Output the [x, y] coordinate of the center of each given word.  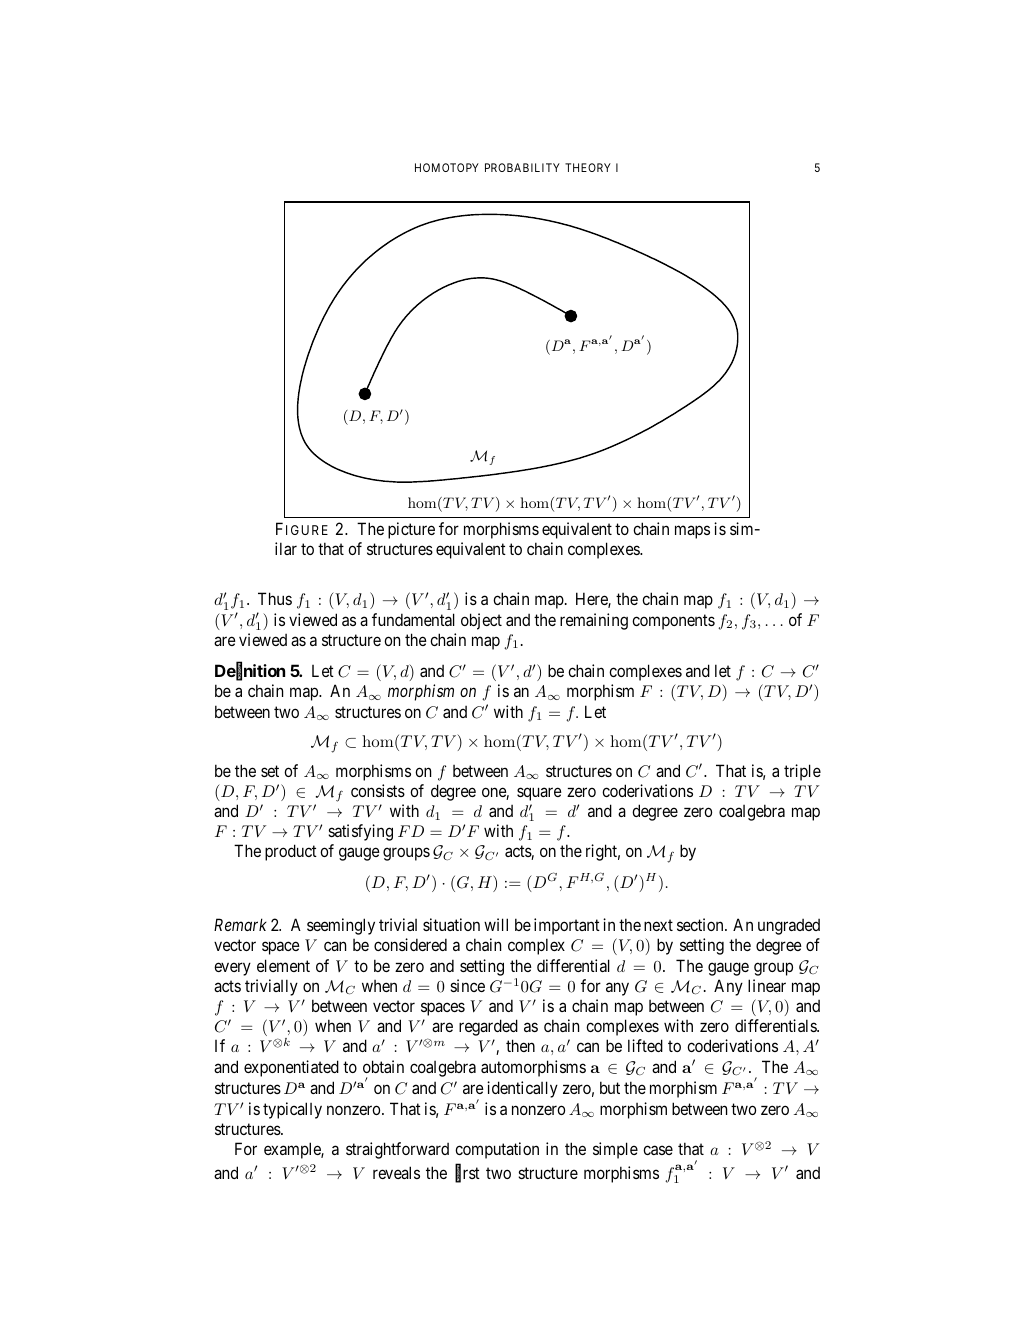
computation [497, 1150]
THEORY [588, 167]
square [539, 794]
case [658, 1150]
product [291, 852]
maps [692, 532]
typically [292, 1110]
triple [802, 772]
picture [411, 530]
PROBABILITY [522, 167]
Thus [275, 598]
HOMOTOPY [447, 167]
